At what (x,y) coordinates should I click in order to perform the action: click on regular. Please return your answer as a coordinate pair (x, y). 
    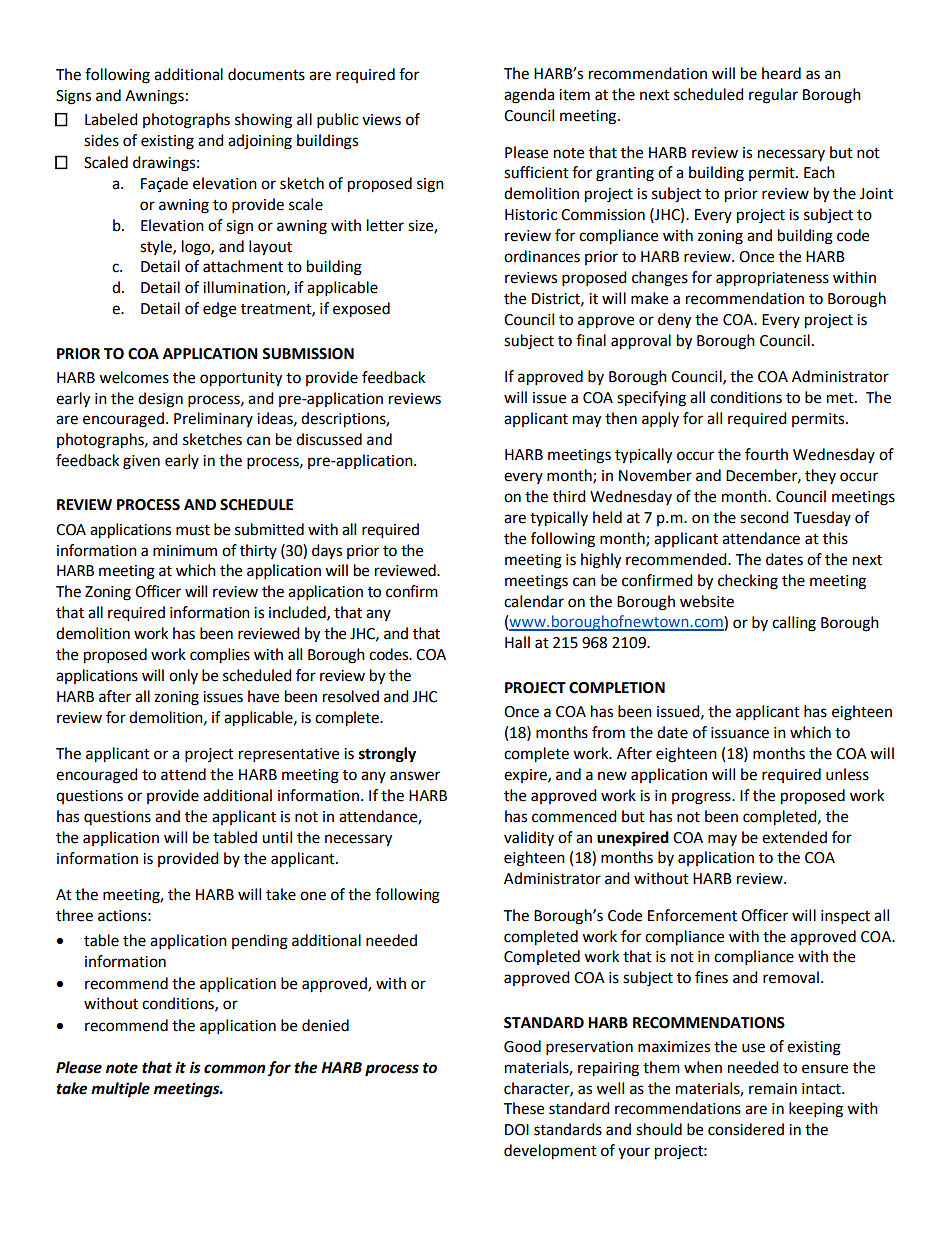
    Looking at the image, I should click on (773, 96).
